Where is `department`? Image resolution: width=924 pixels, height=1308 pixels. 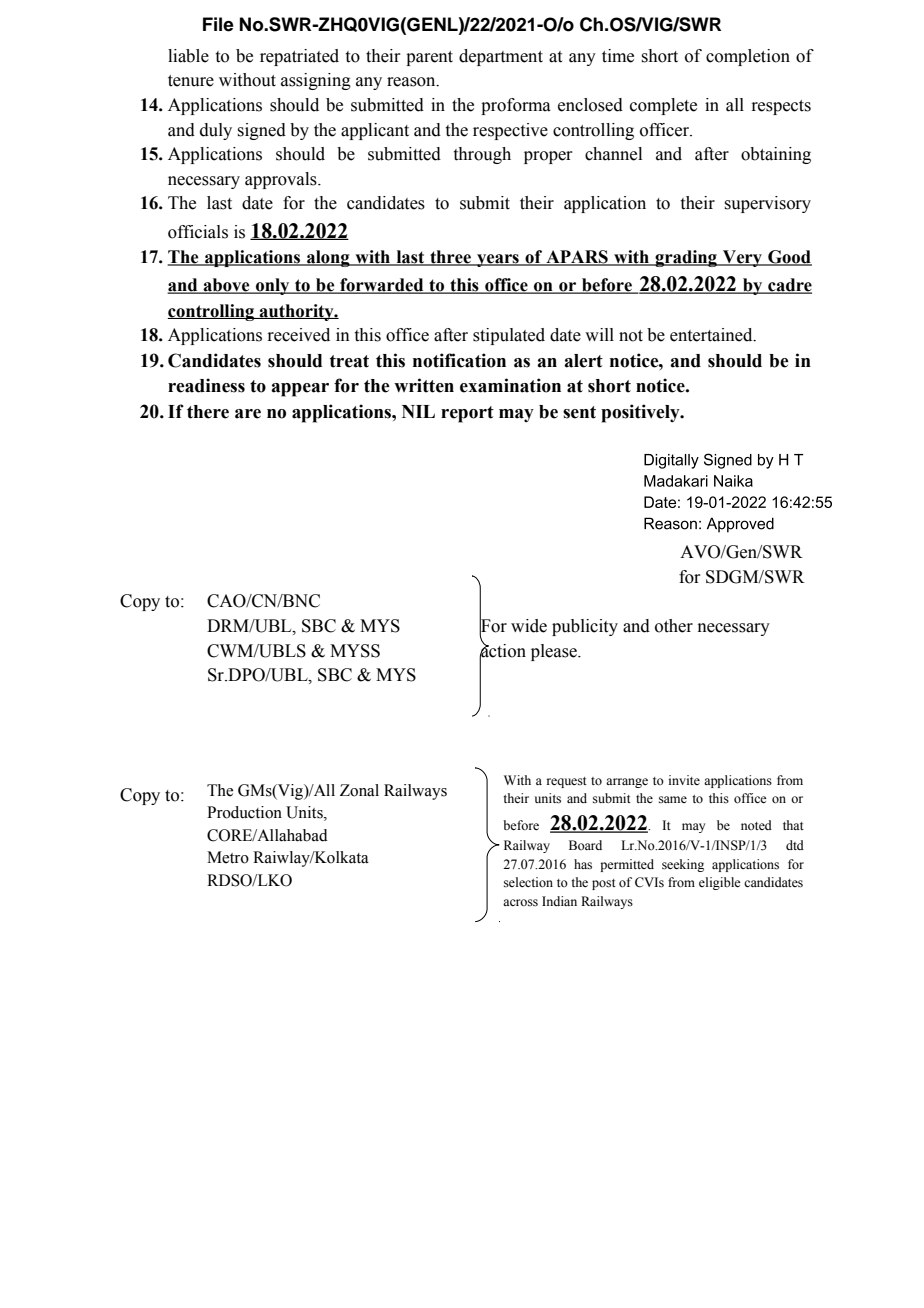
department is located at coordinates (501, 57).
